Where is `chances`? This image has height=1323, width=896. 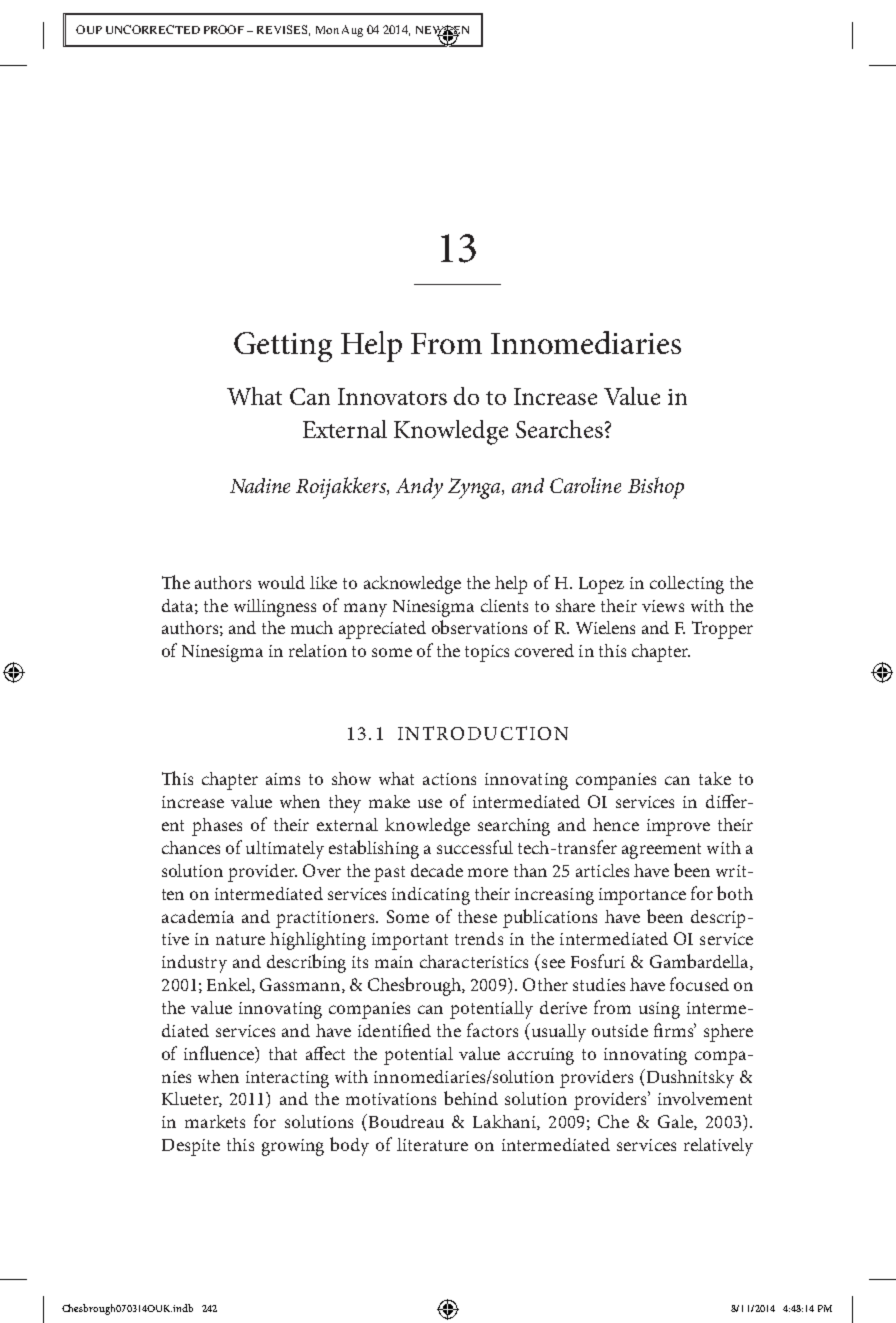 chances is located at coordinates (191, 847).
